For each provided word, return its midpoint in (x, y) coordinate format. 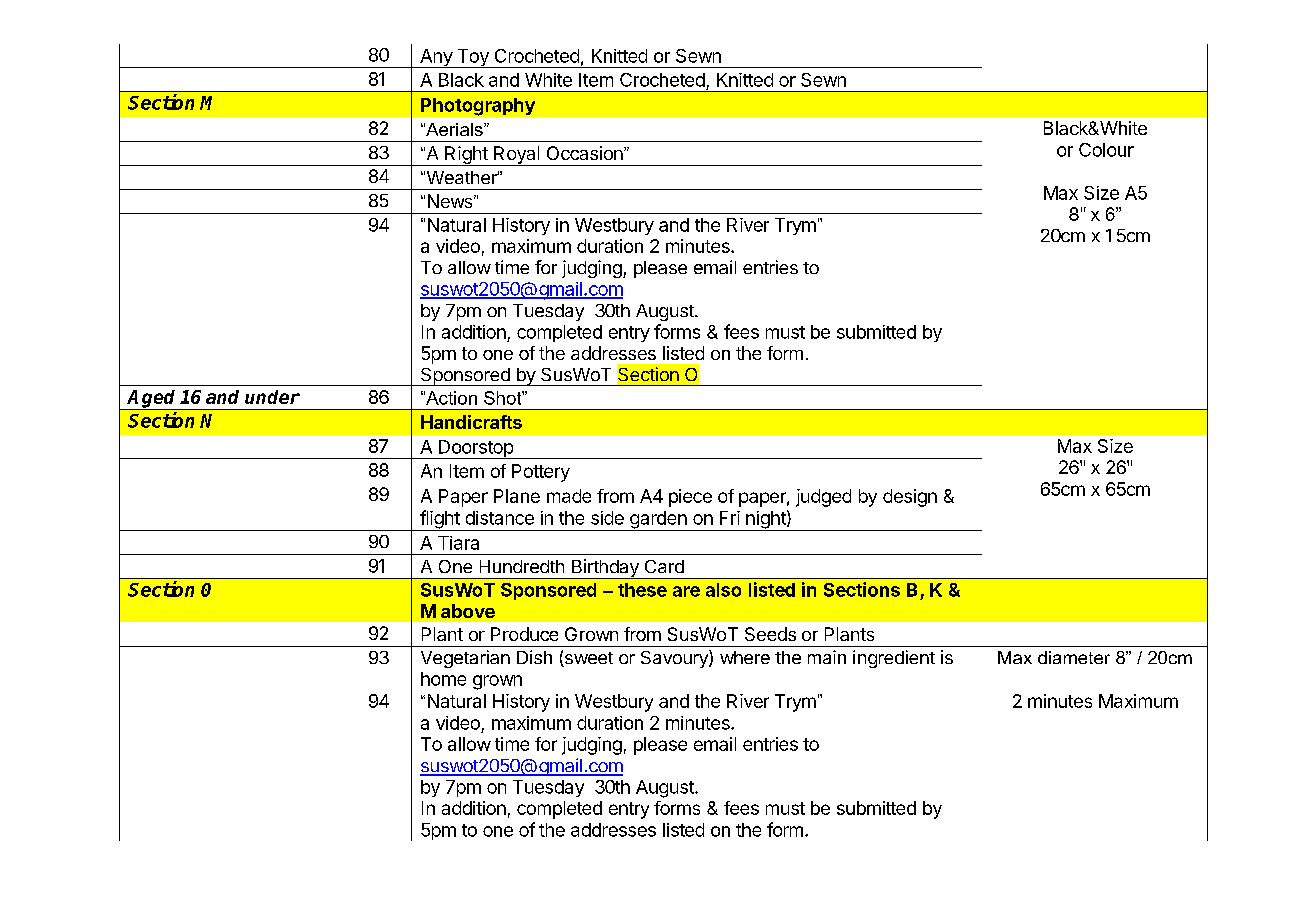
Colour (1106, 150)
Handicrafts (471, 422)
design (910, 498)
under (272, 397)
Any (436, 58)
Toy (473, 58)
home (443, 679)
